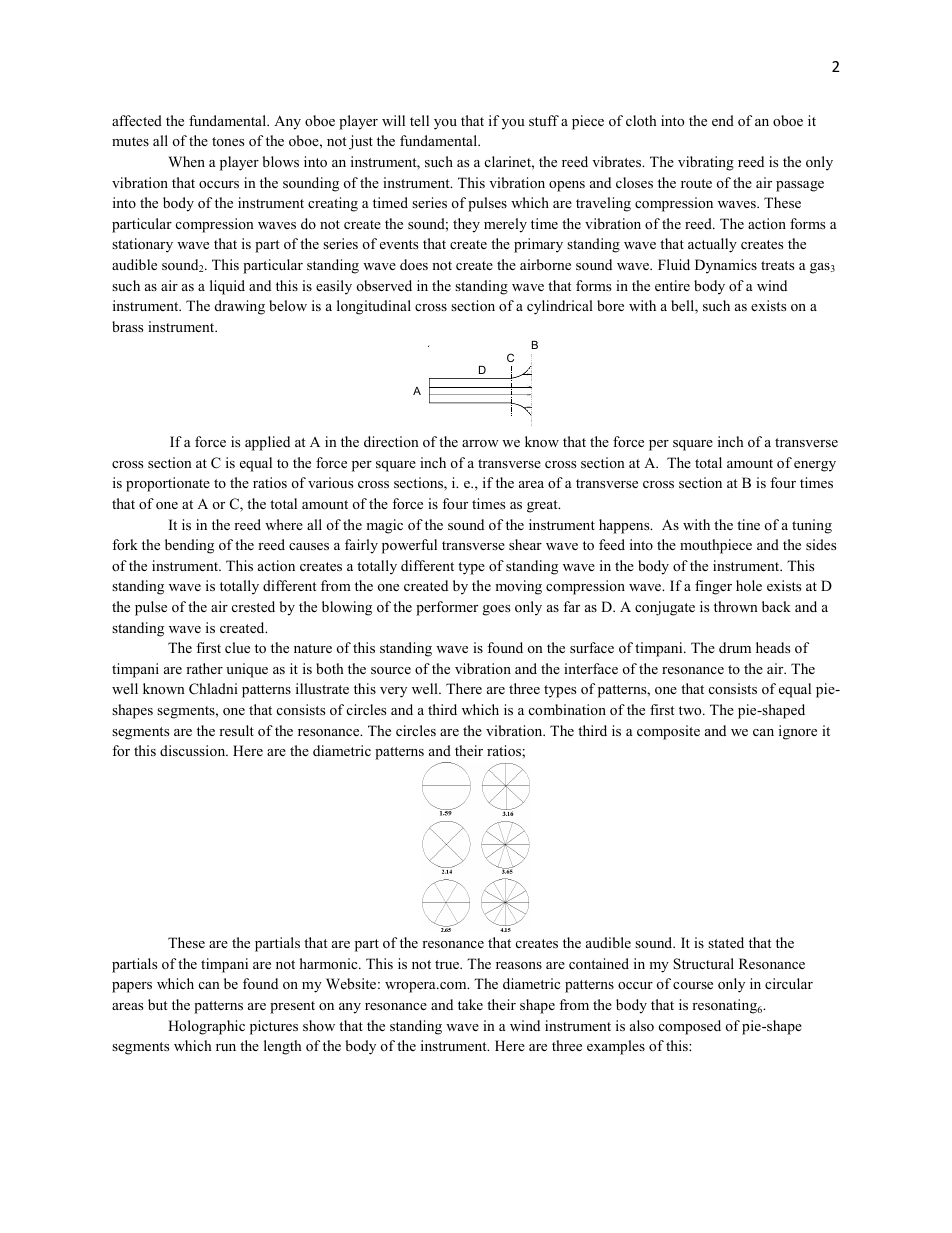  I want to click on tones, so click(228, 141).
